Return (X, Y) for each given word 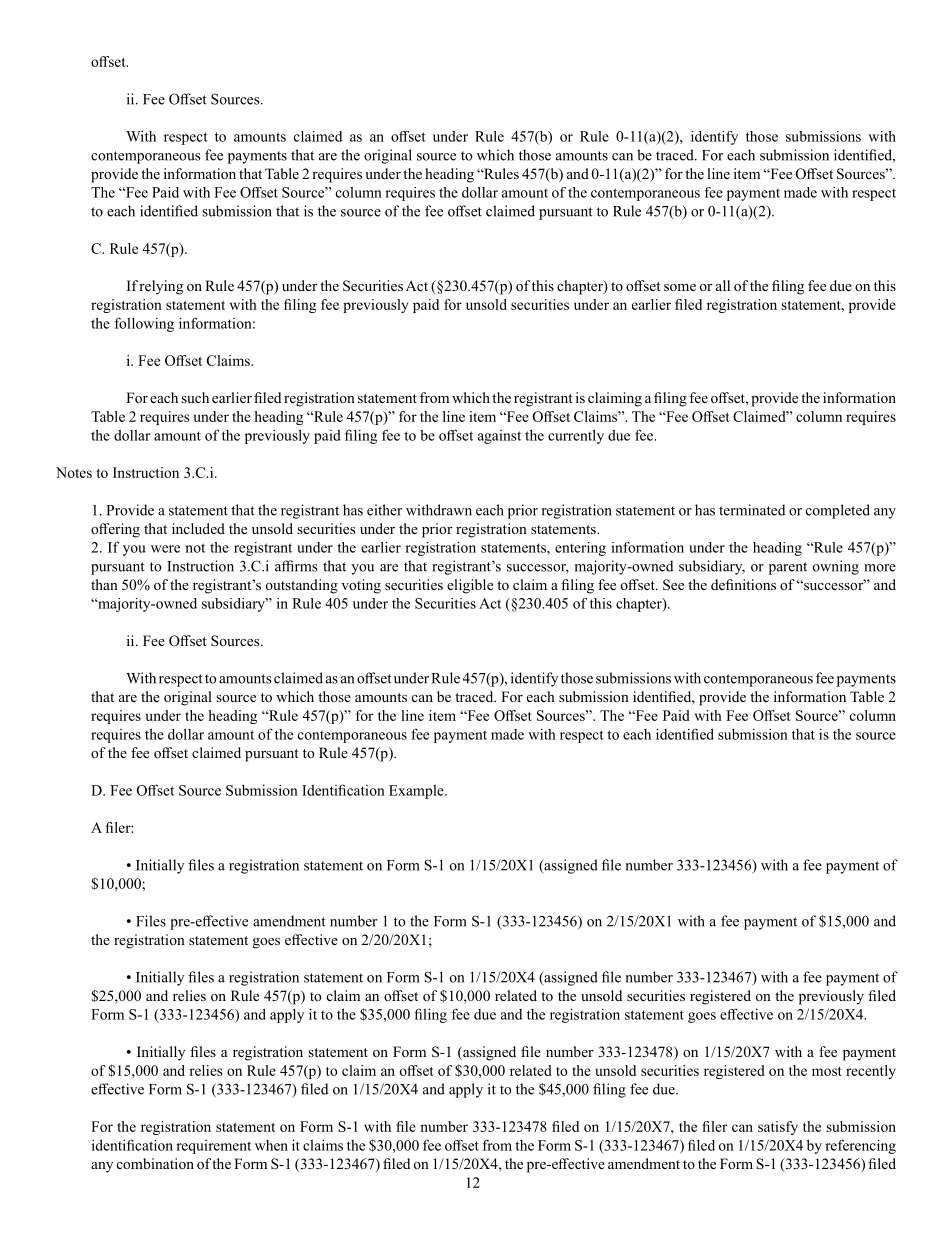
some (680, 287)
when (271, 1145)
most (827, 1071)
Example (417, 792)
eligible (470, 586)
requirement (213, 1147)
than (104, 584)
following (144, 324)
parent (788, 568)
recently (871, 1072)
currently (576, 436)
